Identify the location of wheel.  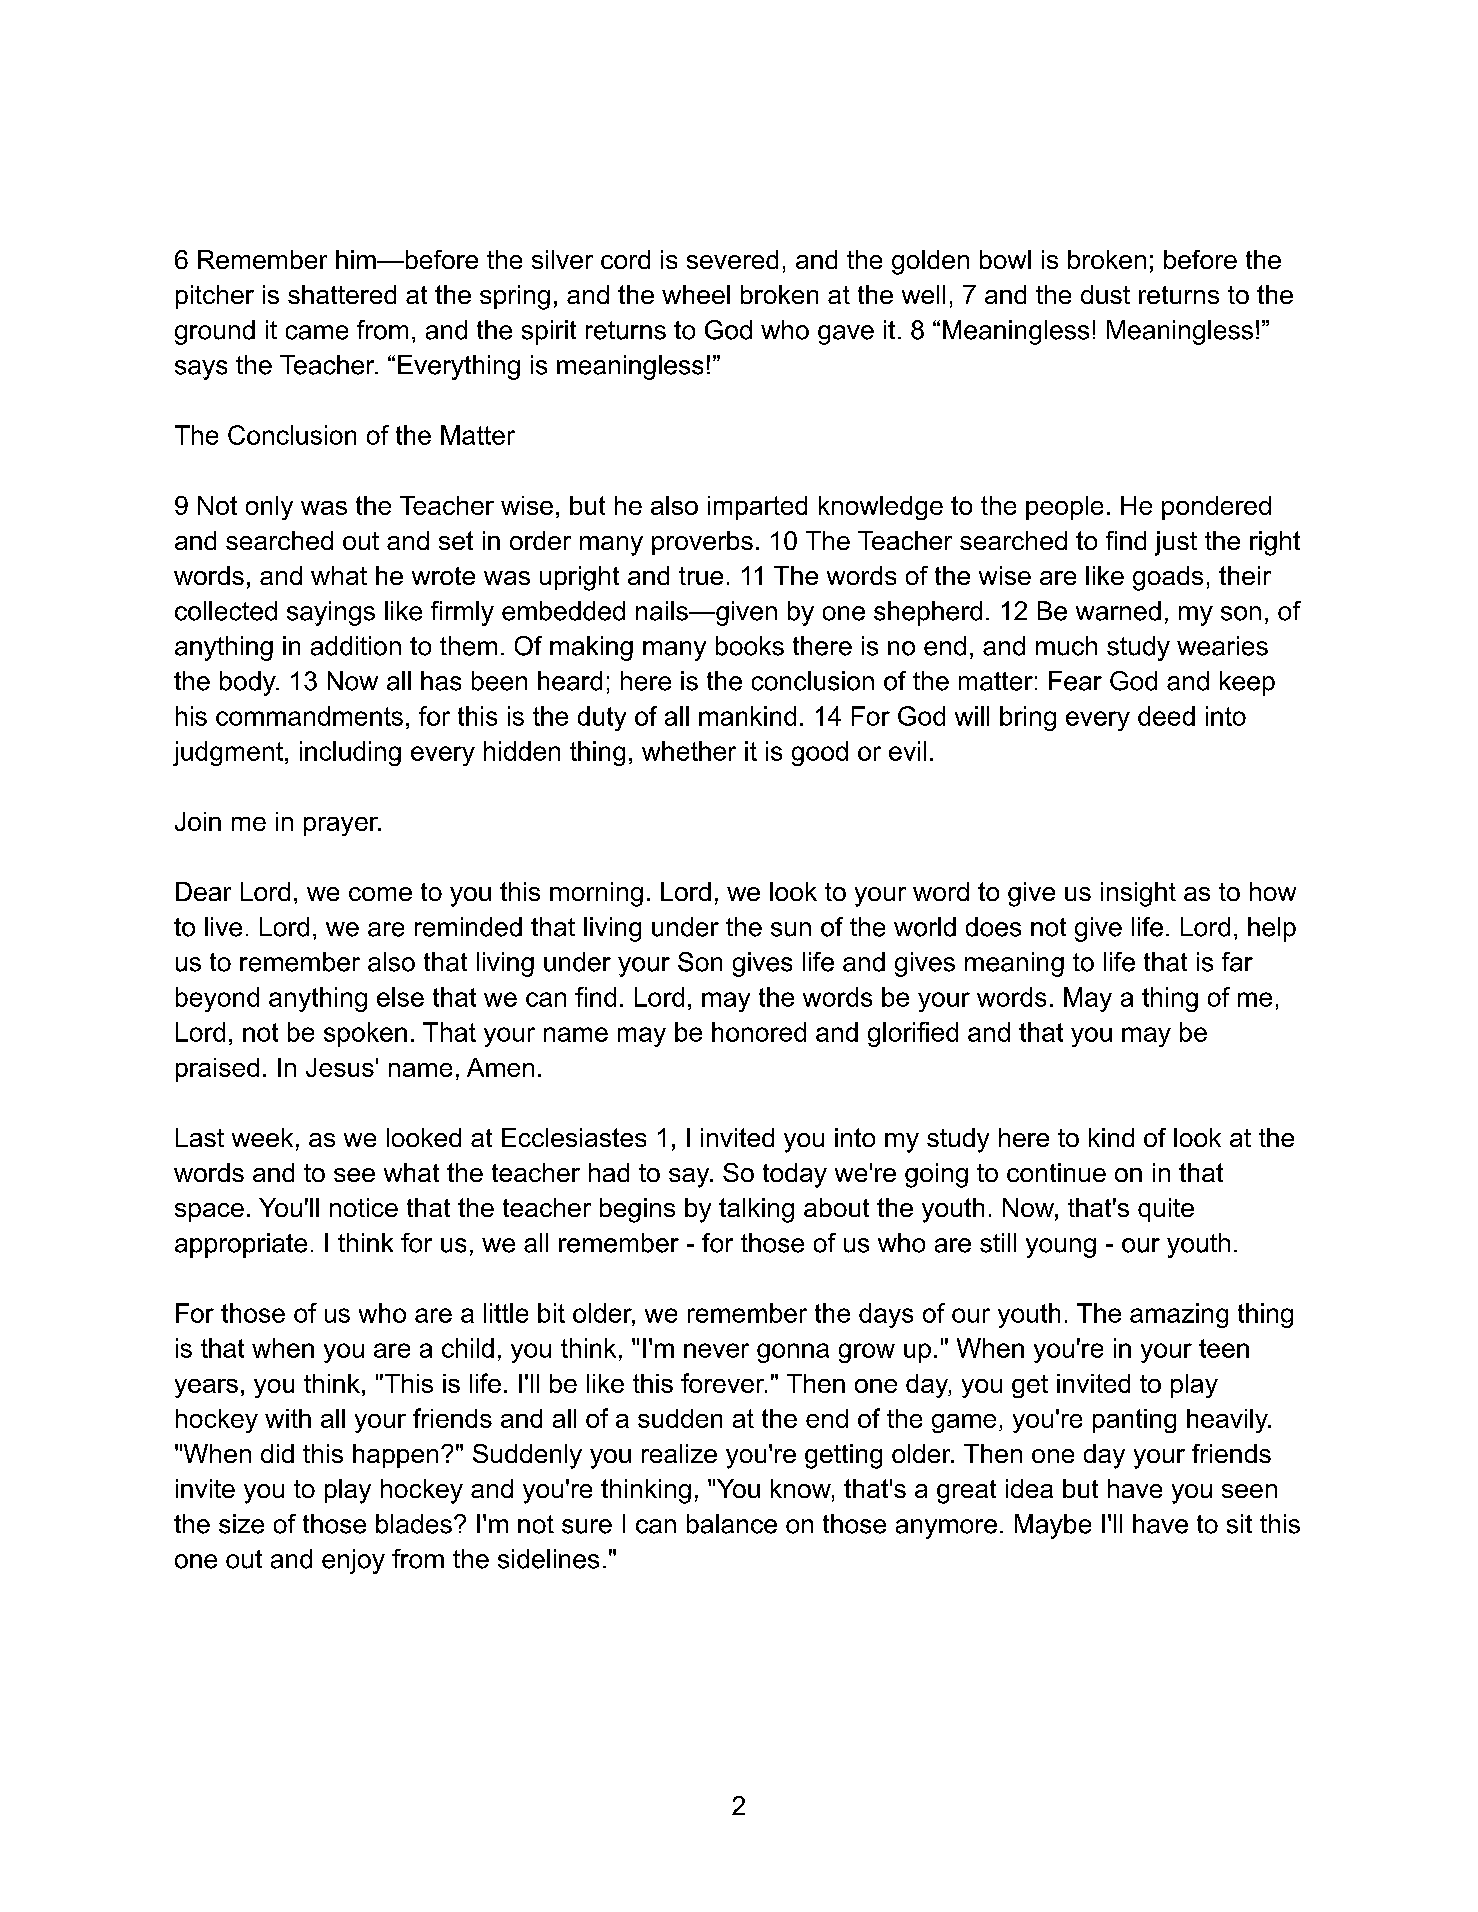
(696, 294).
